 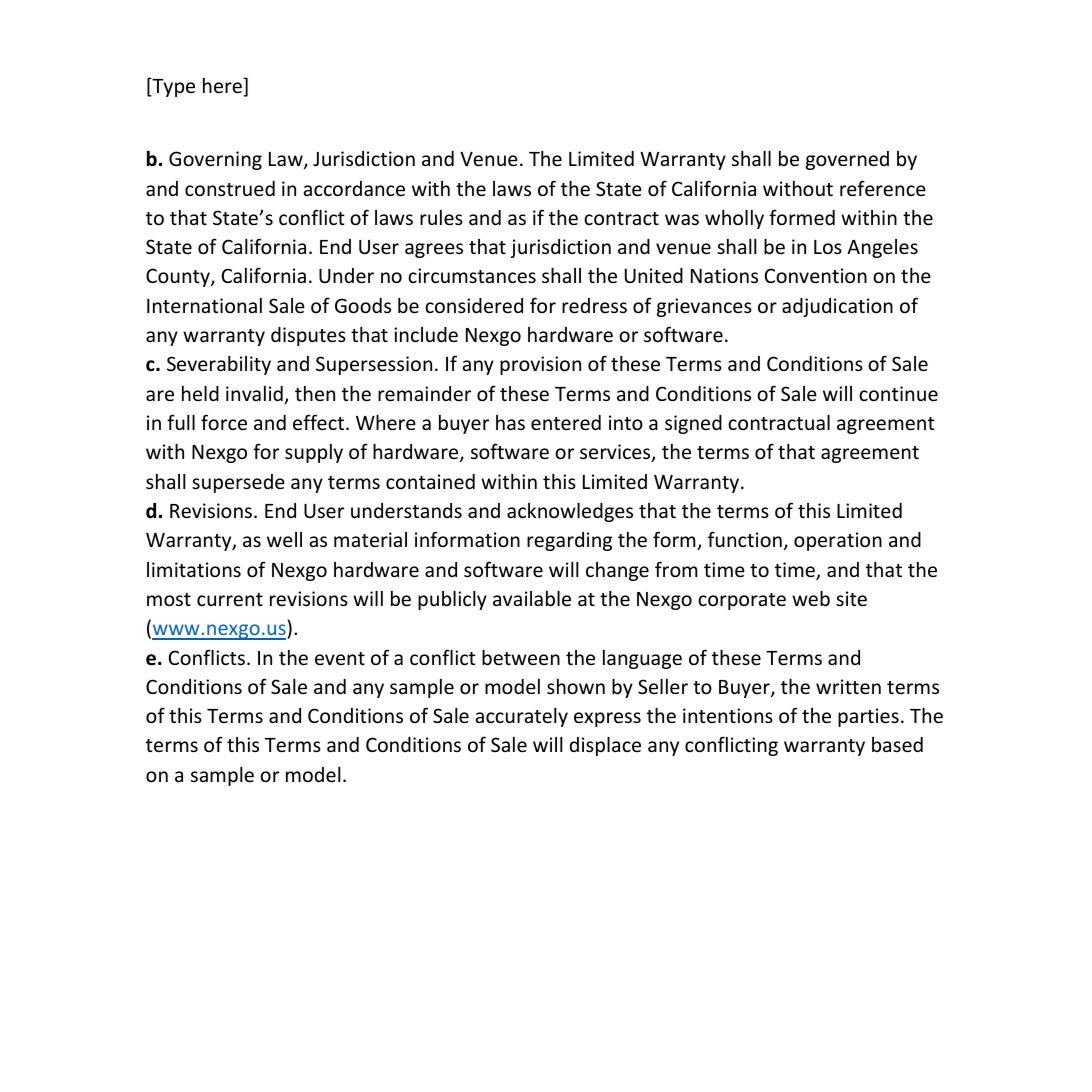 What do you see at coordinates (314, 453) in the screenshot?
I see `supply` at bounding box center [314, 453].
